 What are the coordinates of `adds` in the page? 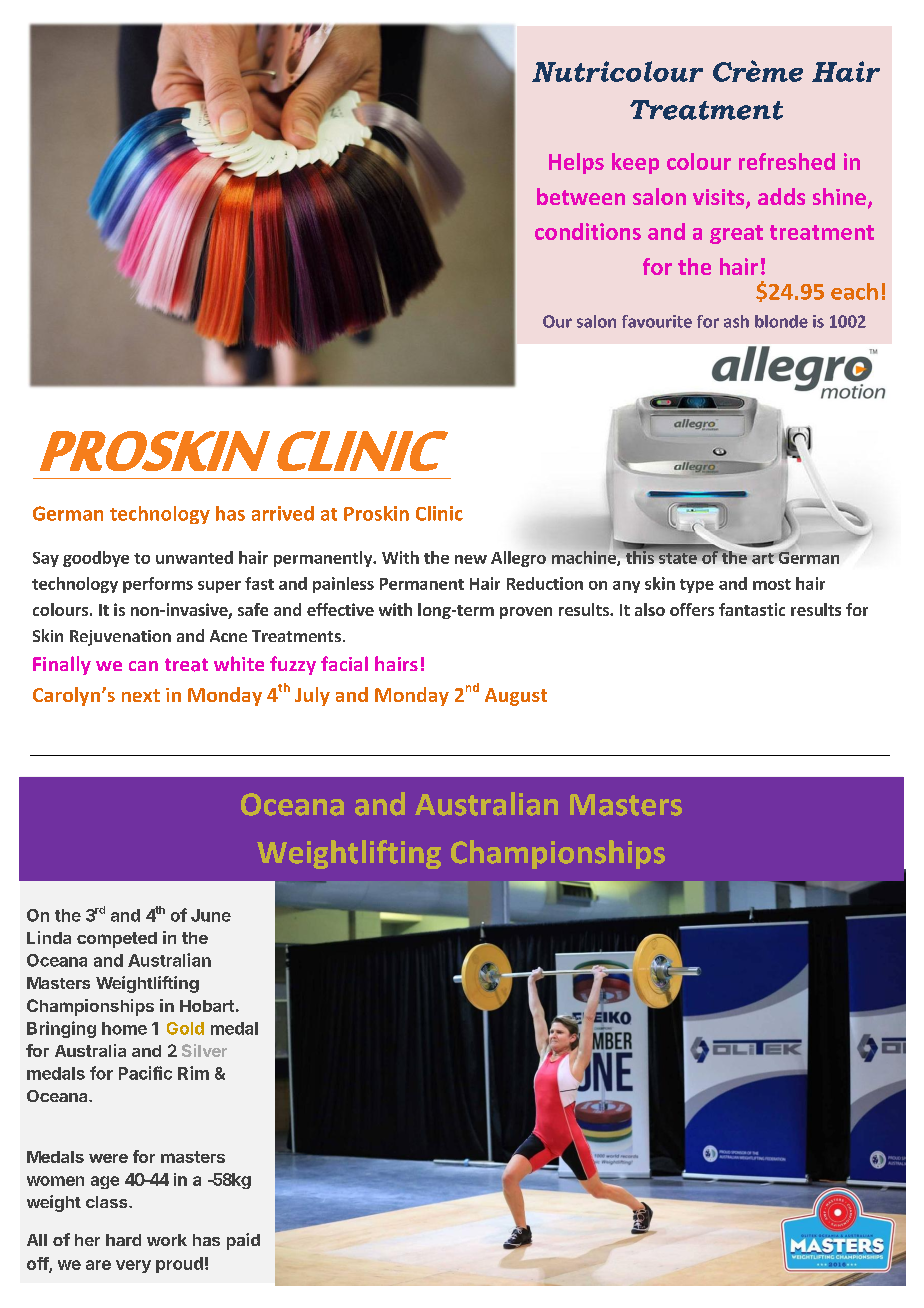 It's located at (781, 196).
